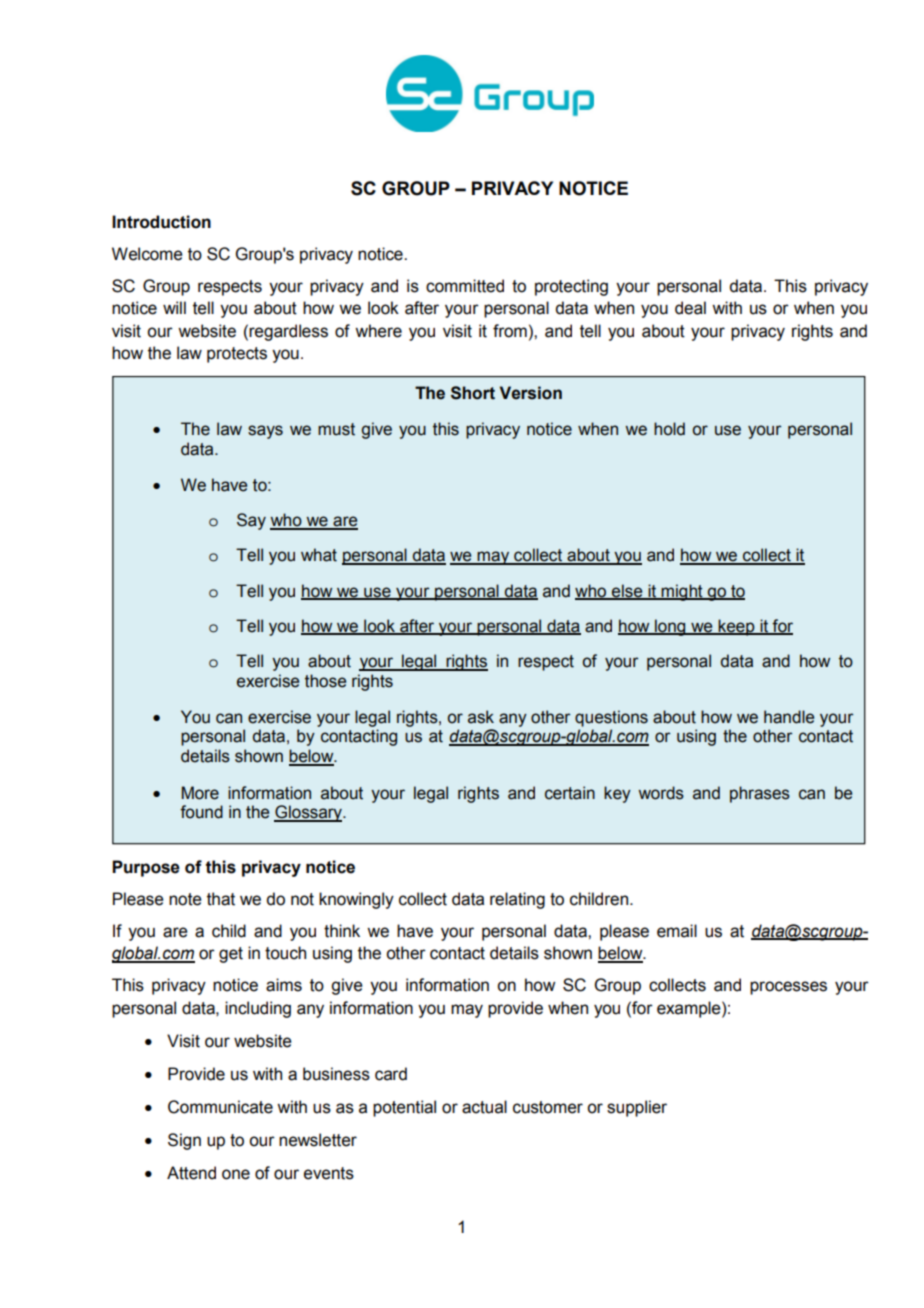  What do you see at coordinates (682, 592) in the page?
I see `might` at bounding box center [682, 592].
